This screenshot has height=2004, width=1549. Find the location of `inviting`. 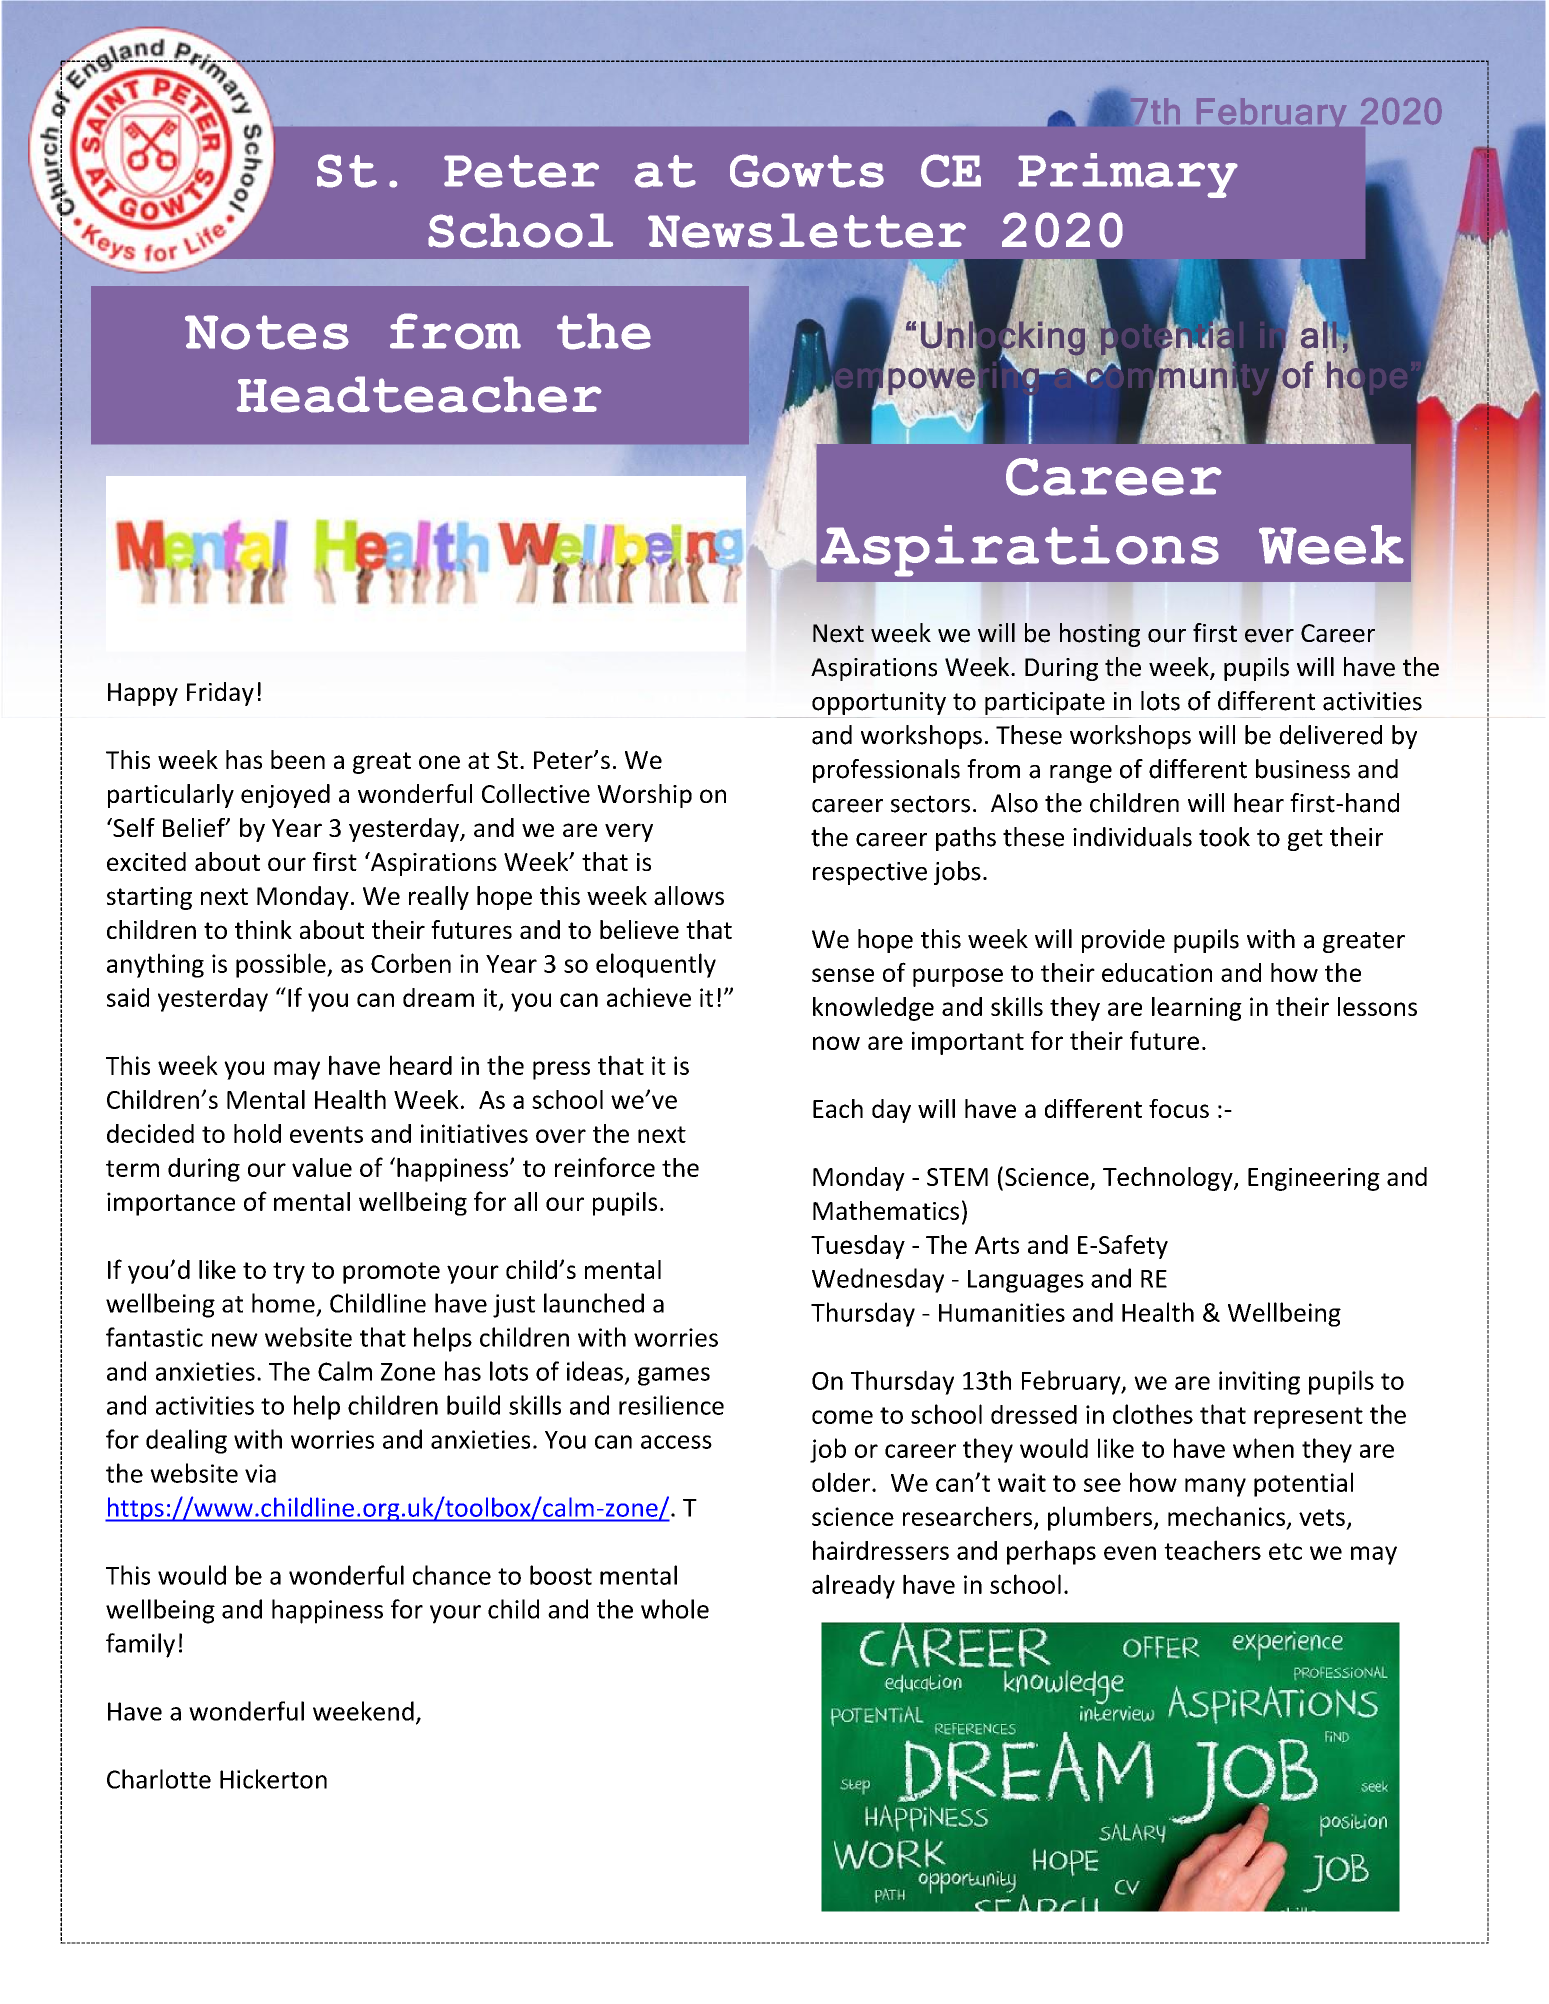

inviting is located at coordinates (1259, 1383).
